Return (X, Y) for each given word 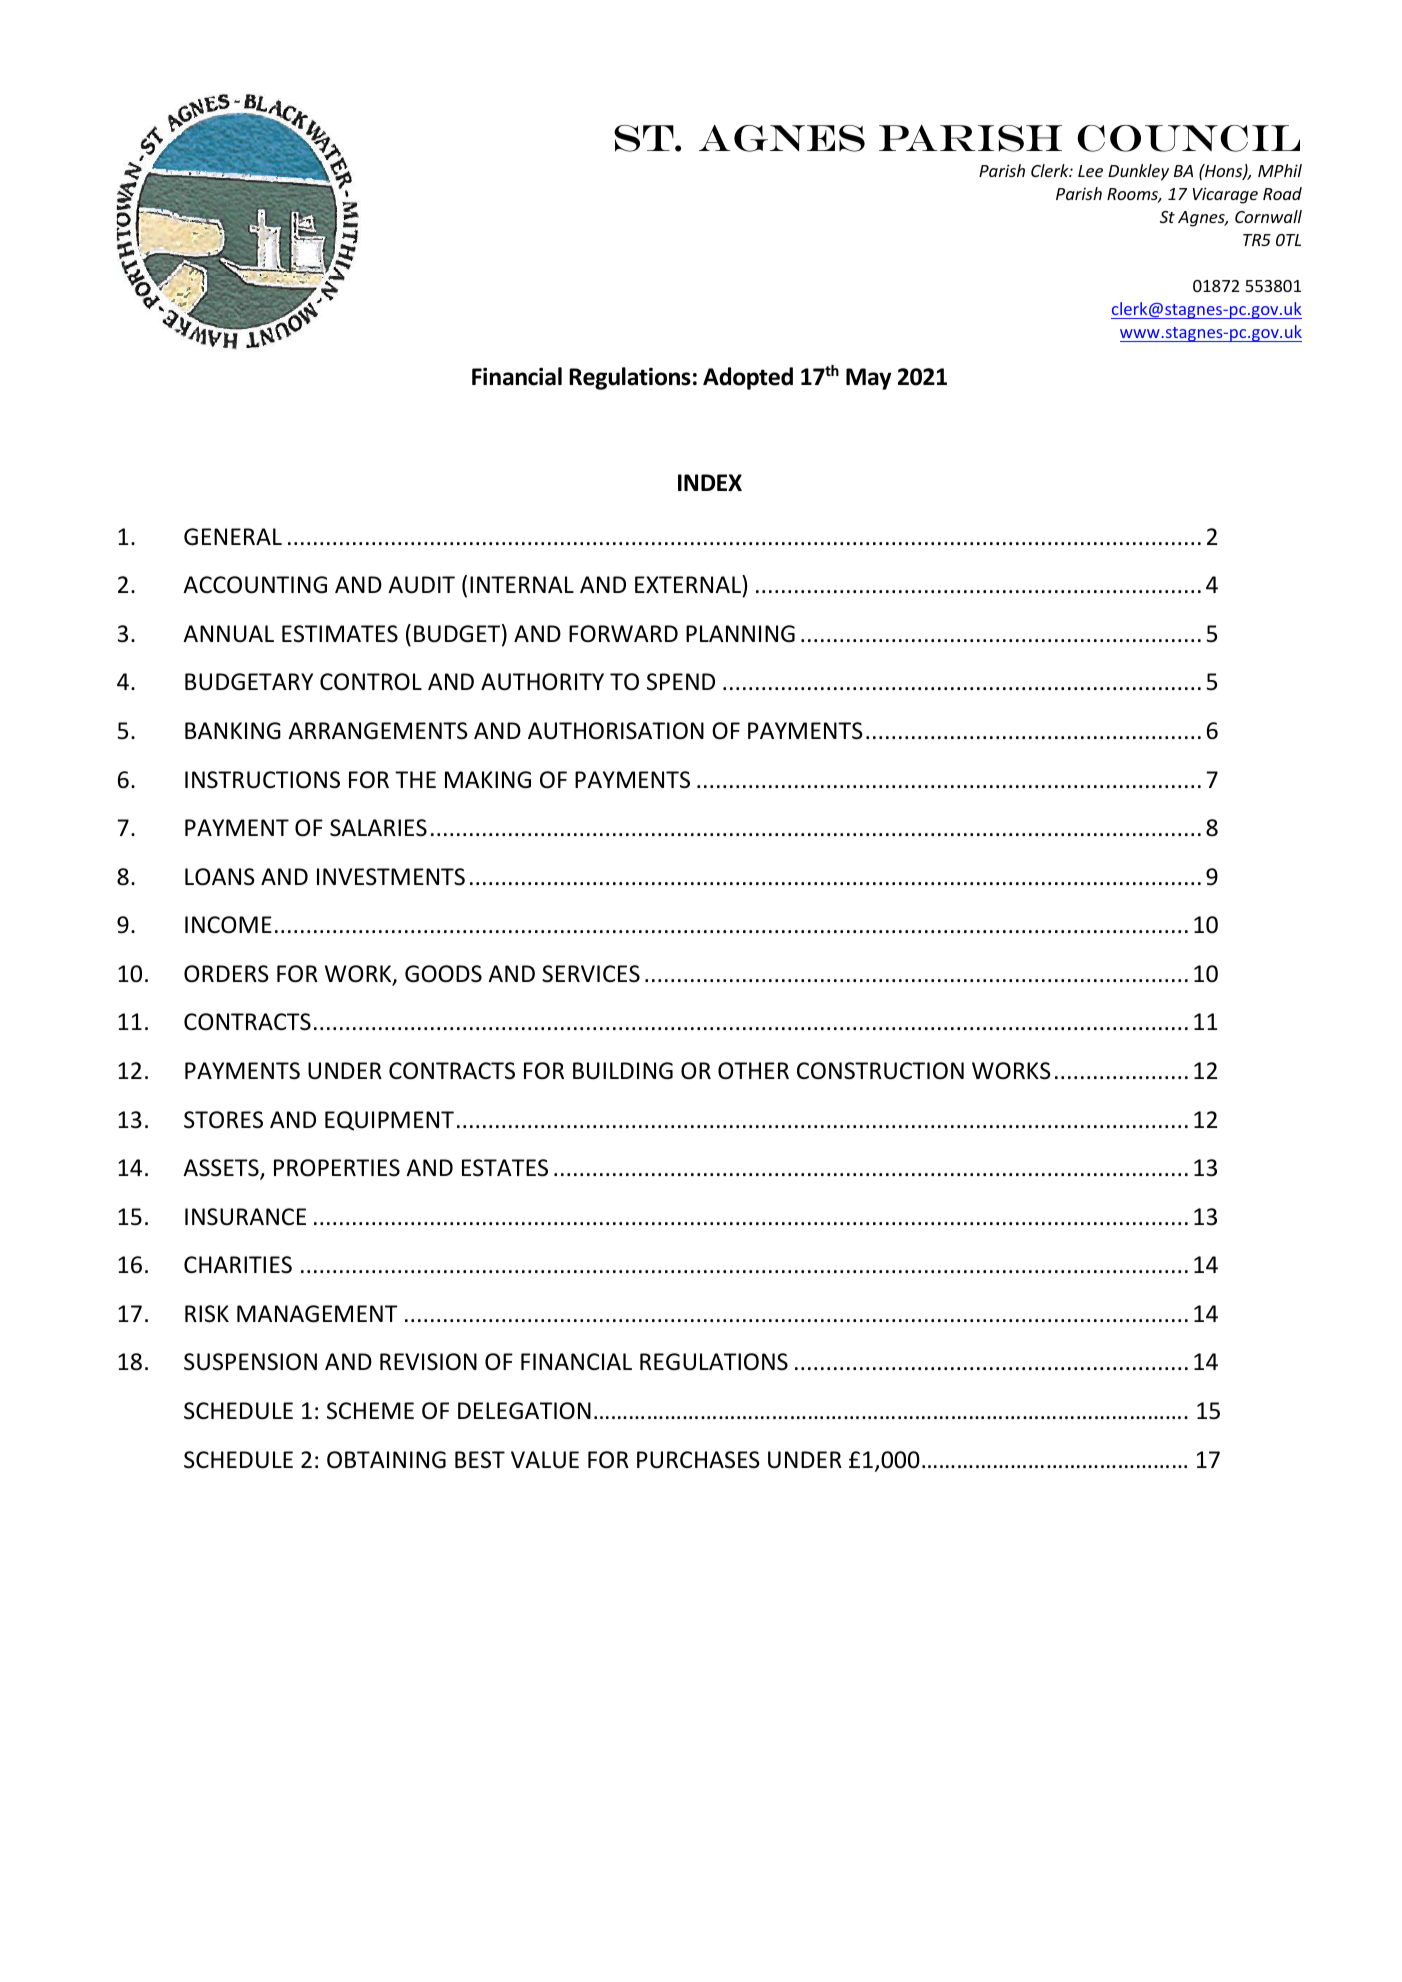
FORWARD (623, 634)
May (869, 379)
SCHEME (370, 1411)
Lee (1090, 171)
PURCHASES (698, 1460)
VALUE (545, 1460)
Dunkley (1138, 172)
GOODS (443, 974)
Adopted (748, 378)
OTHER (753, 1071)
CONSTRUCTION (880, 1071)
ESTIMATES (340, 634)
